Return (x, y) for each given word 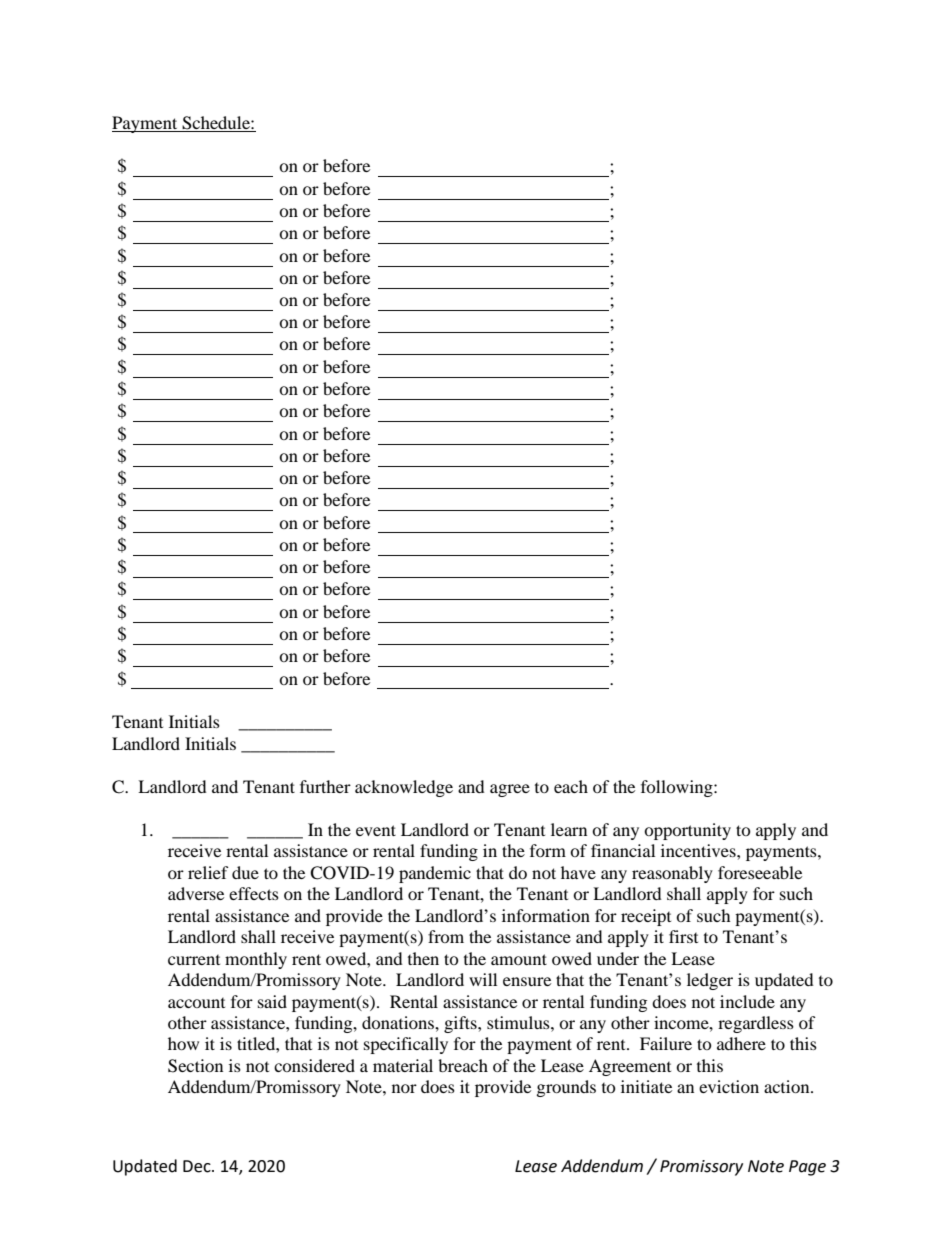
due (245, 872)
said (272, 1001)
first (683, 936)
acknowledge (404, 788)
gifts (461, 1024)
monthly (256, 960)
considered (314, 1065)
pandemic (435, 874)
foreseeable (760, 872)
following (678, 788)
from (446, 936)
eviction (729, 1086)
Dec (198, 1166)
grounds (566, 1088)
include (747, 1001)
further (325, 786)
